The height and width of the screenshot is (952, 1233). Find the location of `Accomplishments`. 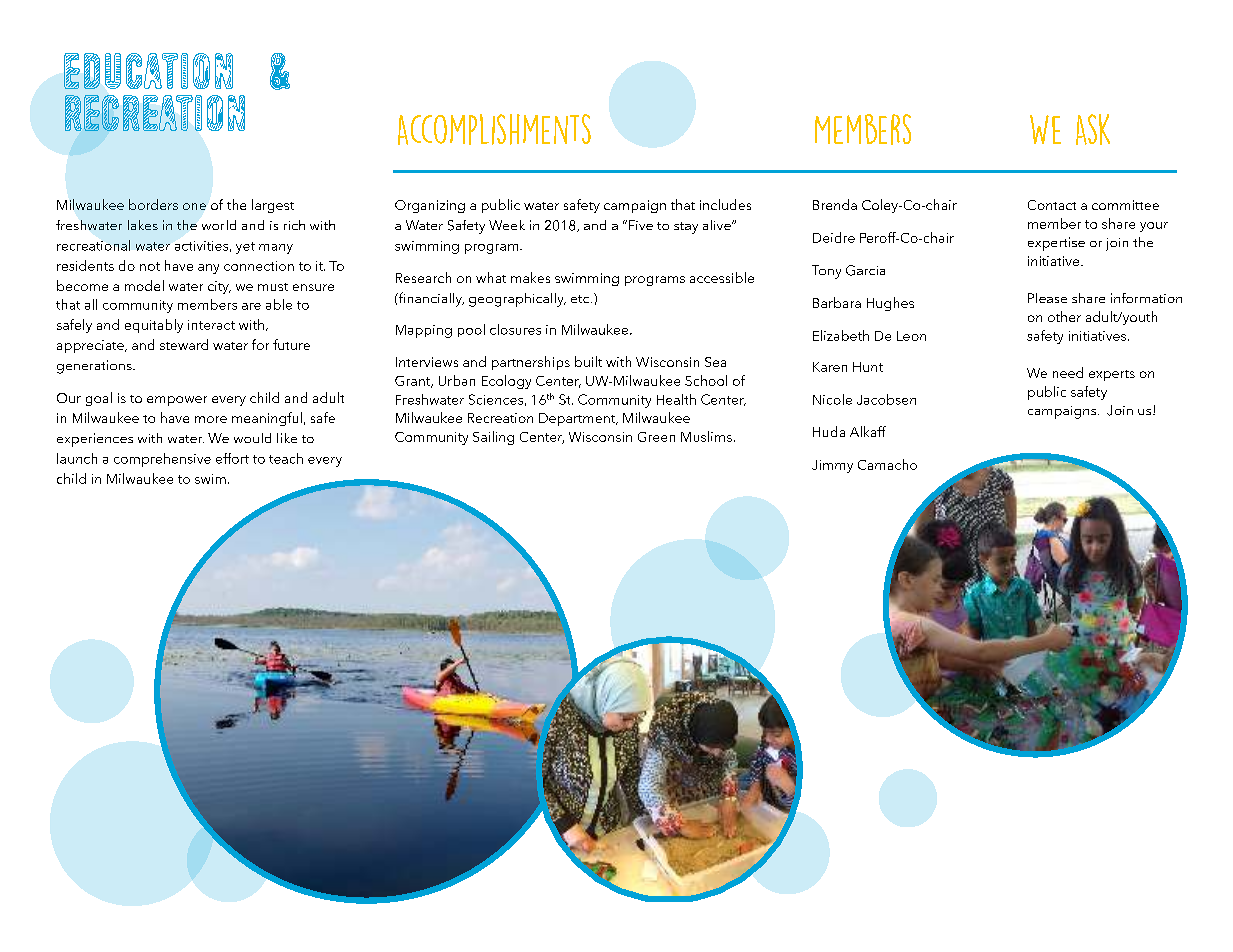

Accomplishments is located at coordinates (494, 129).
